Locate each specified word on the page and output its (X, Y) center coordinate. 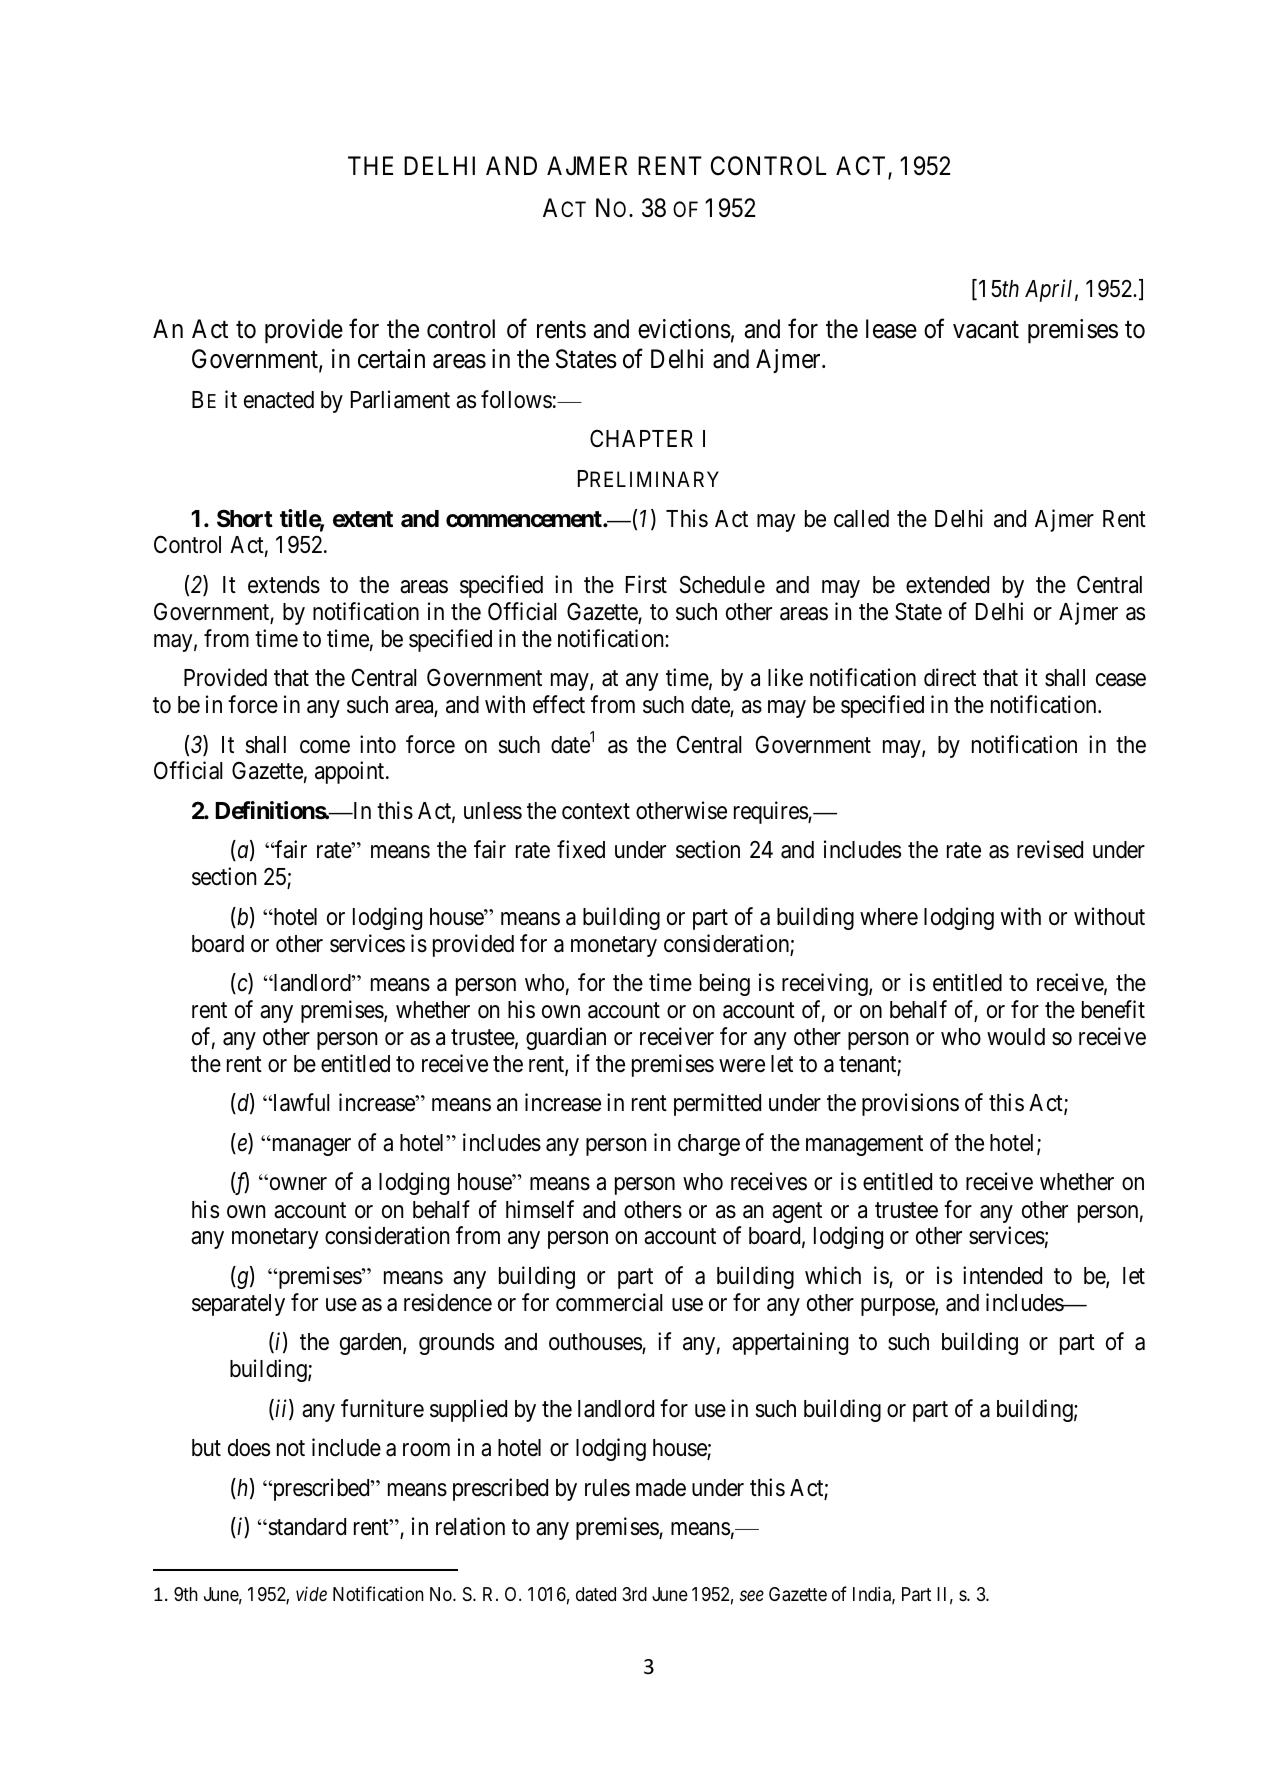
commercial (609, 1302)
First (646, 584)
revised (1050, 850)
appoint (351, 772)
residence (448, 1302)
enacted (279, 400)
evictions (684, 329)
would (1016, 1037)
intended (1002, 1275)
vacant (986, 330)
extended (947, 585)
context (596, 812)
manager (310, 1147)
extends (284, 585)
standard (306, 1527)
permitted (717, 1104)
